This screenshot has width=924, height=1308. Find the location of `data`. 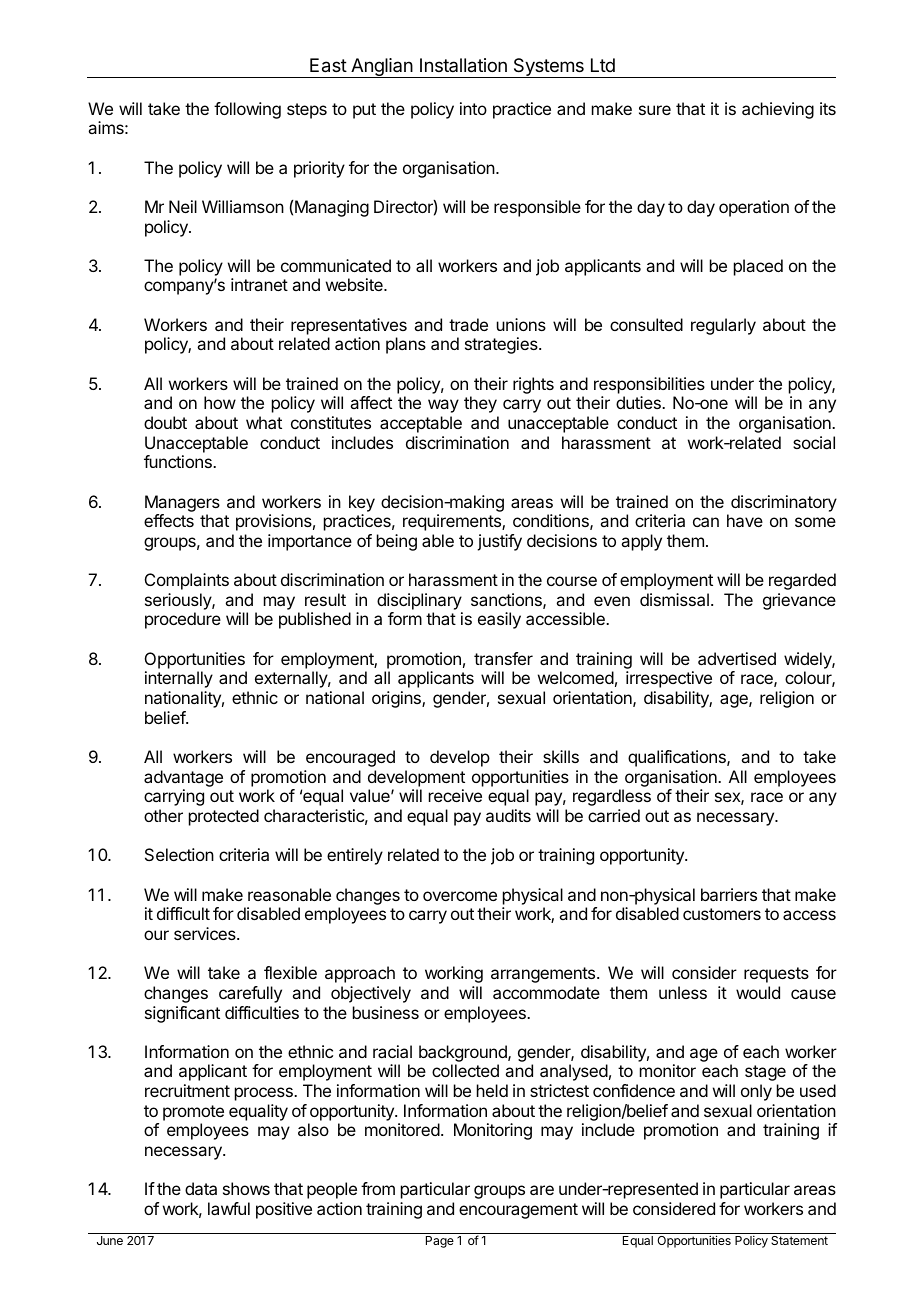

data is located at coordinates (201, 1188).
